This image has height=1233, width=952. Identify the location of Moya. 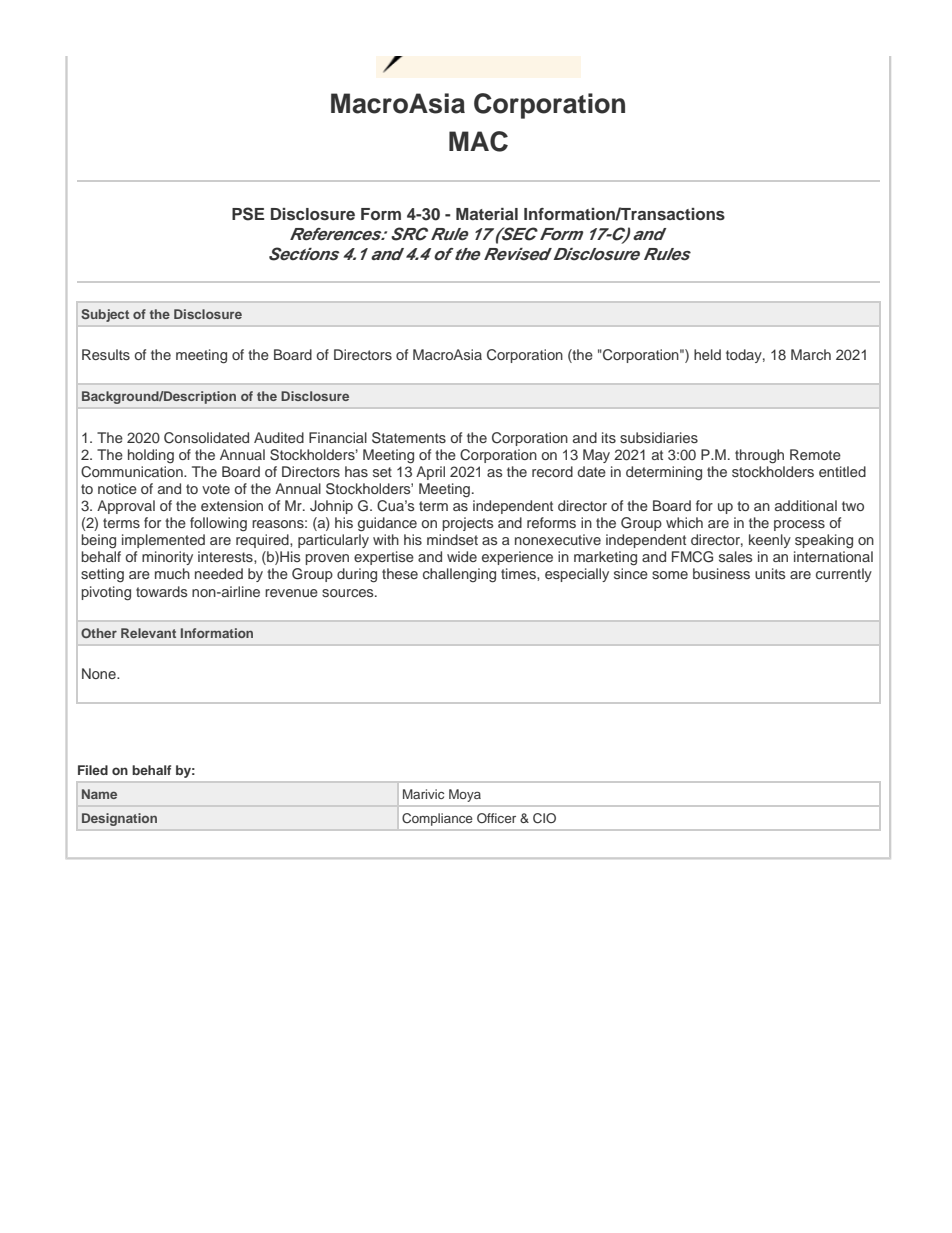
(465, 795).
